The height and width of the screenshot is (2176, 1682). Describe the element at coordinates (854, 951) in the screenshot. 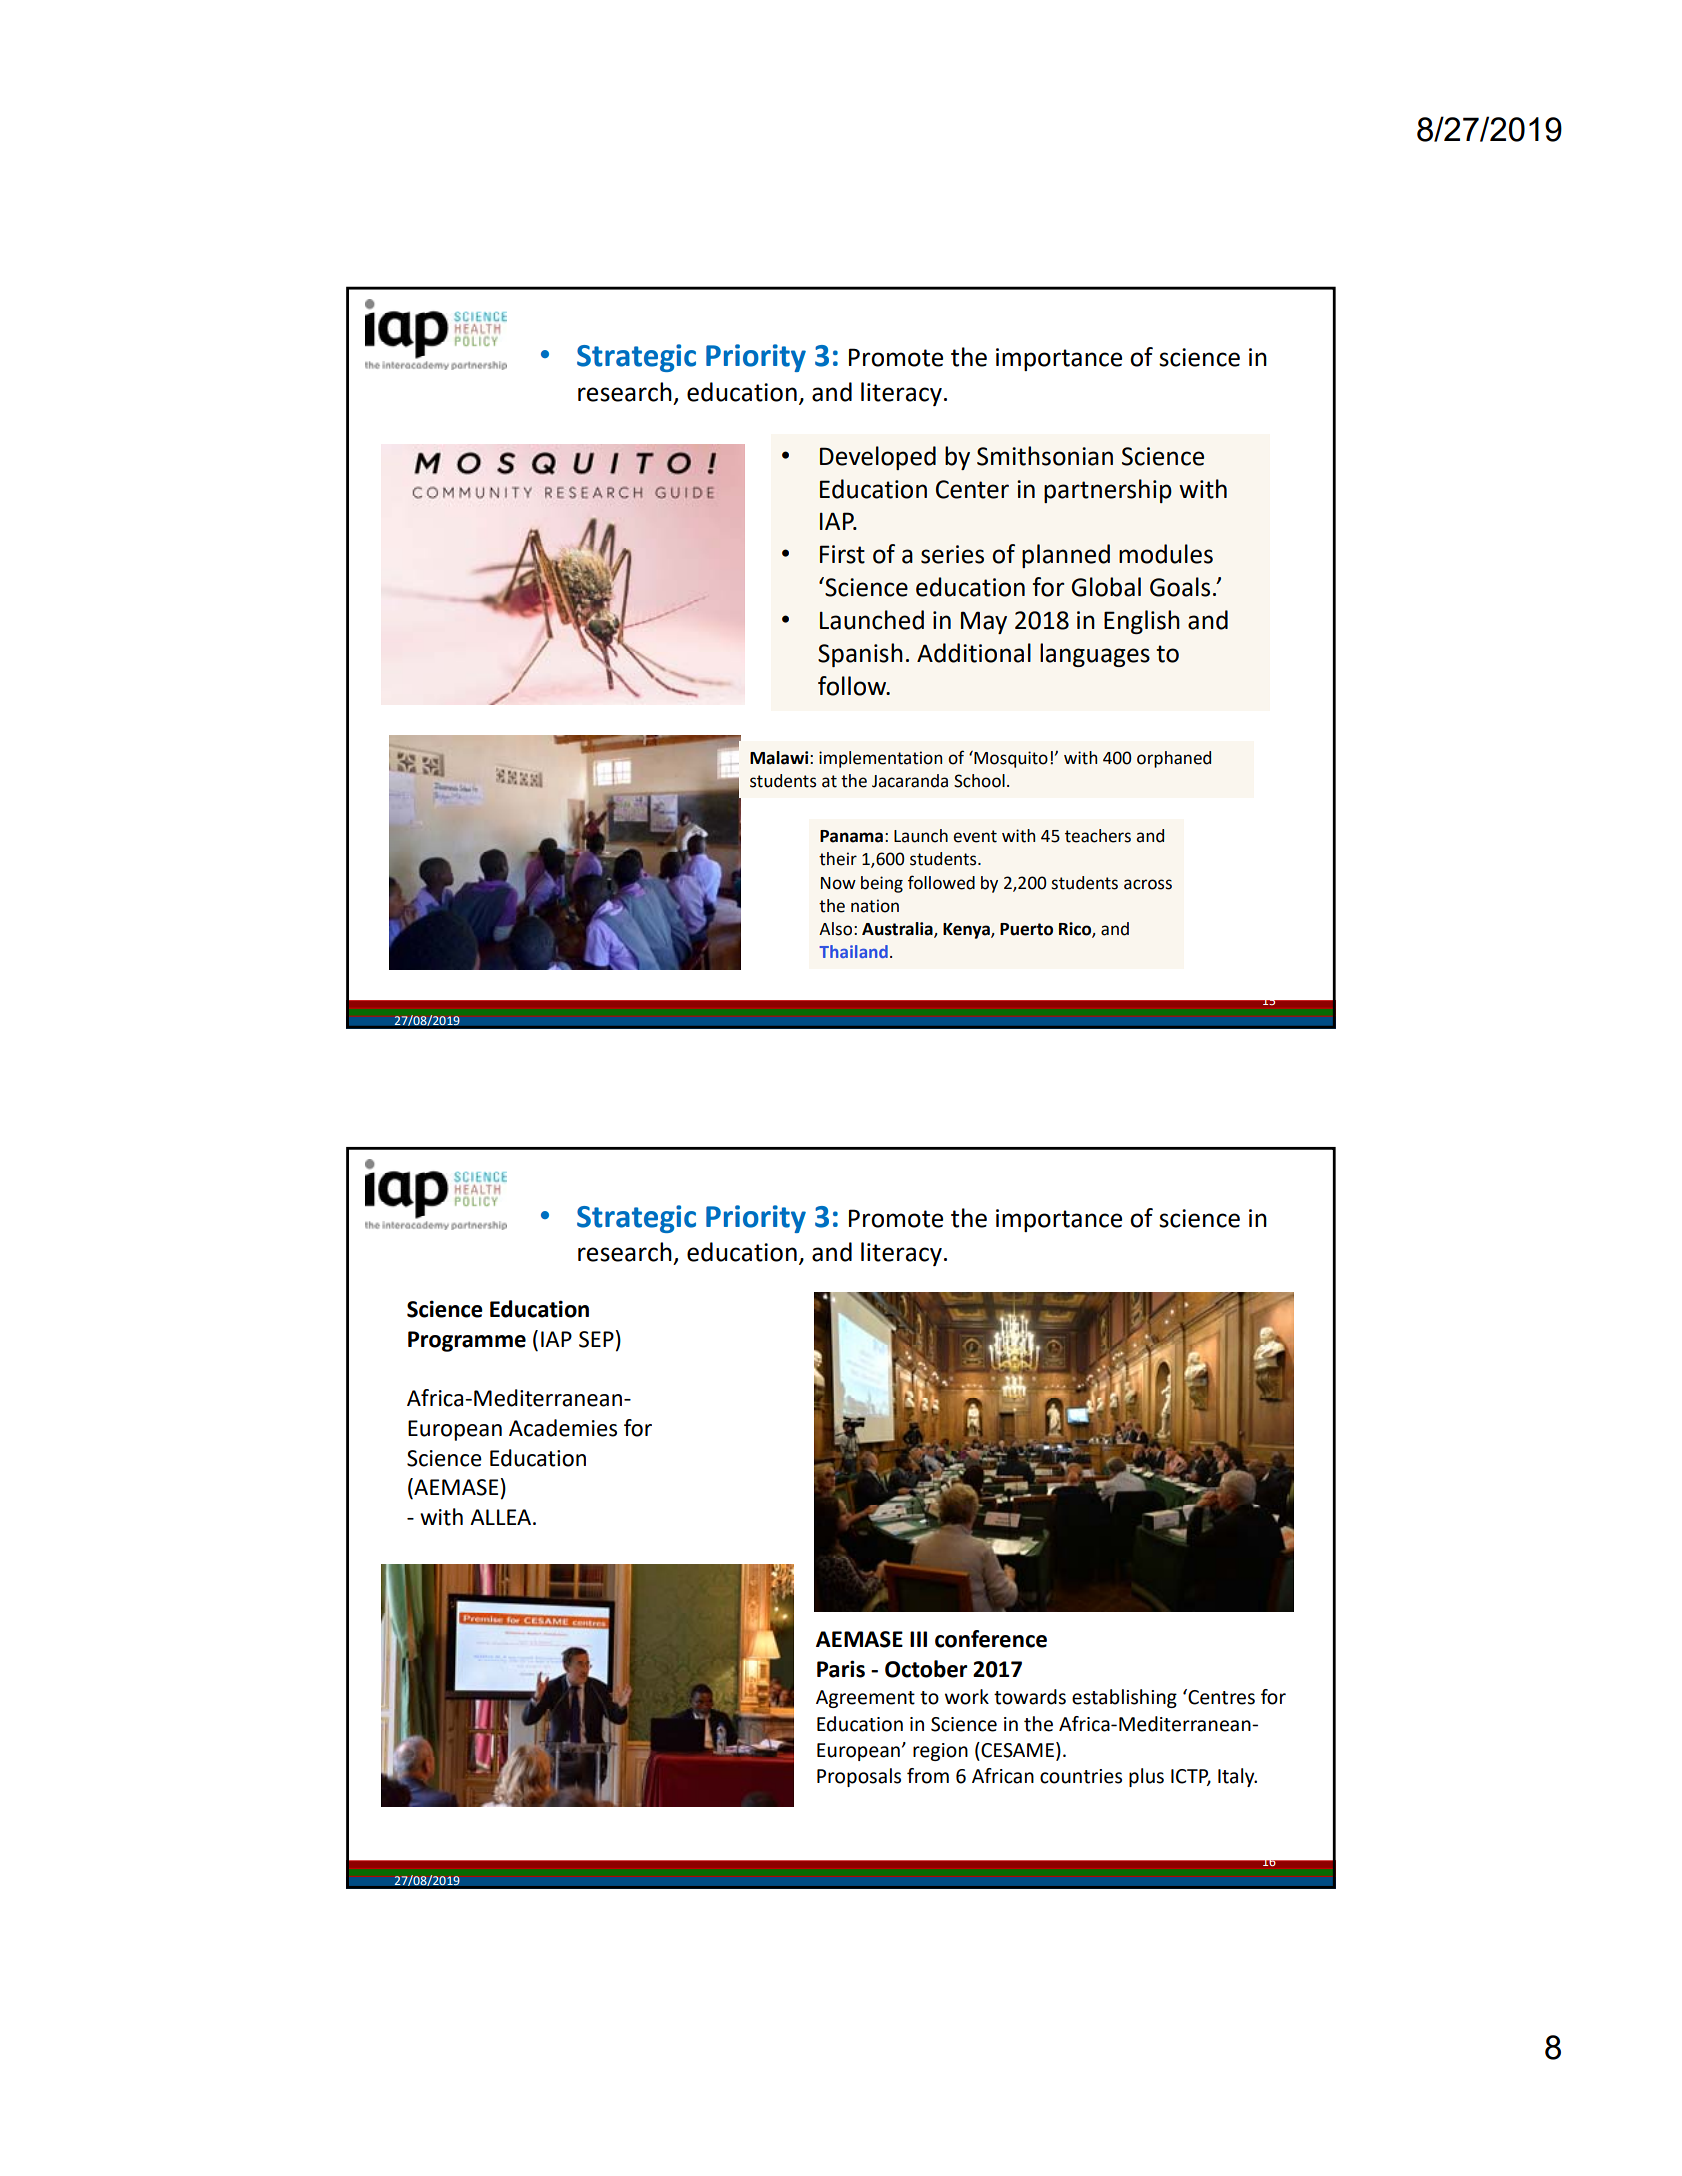

I see `Thailand` at that location.
